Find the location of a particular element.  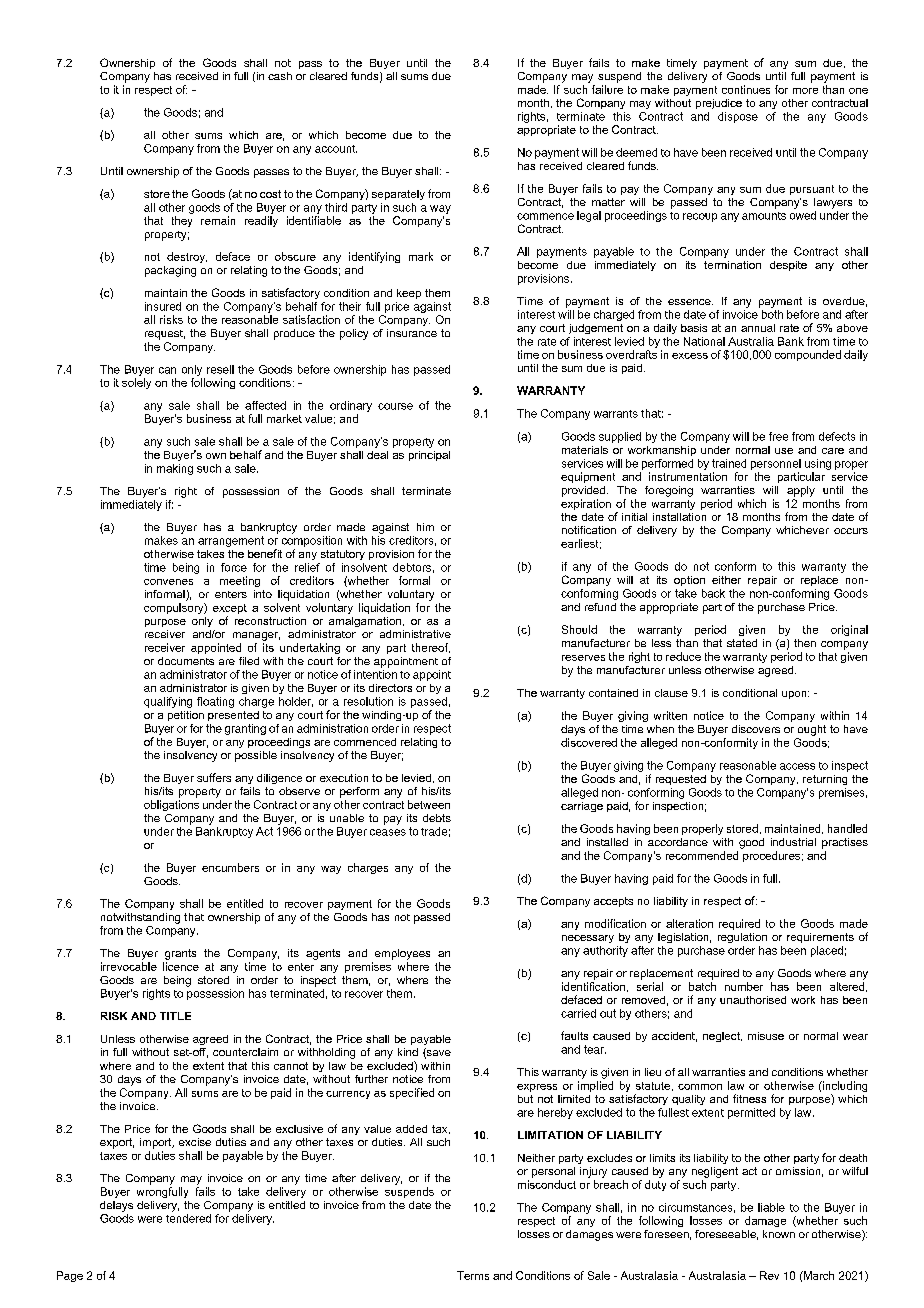

dispose is located at coordinates (738, 117).
